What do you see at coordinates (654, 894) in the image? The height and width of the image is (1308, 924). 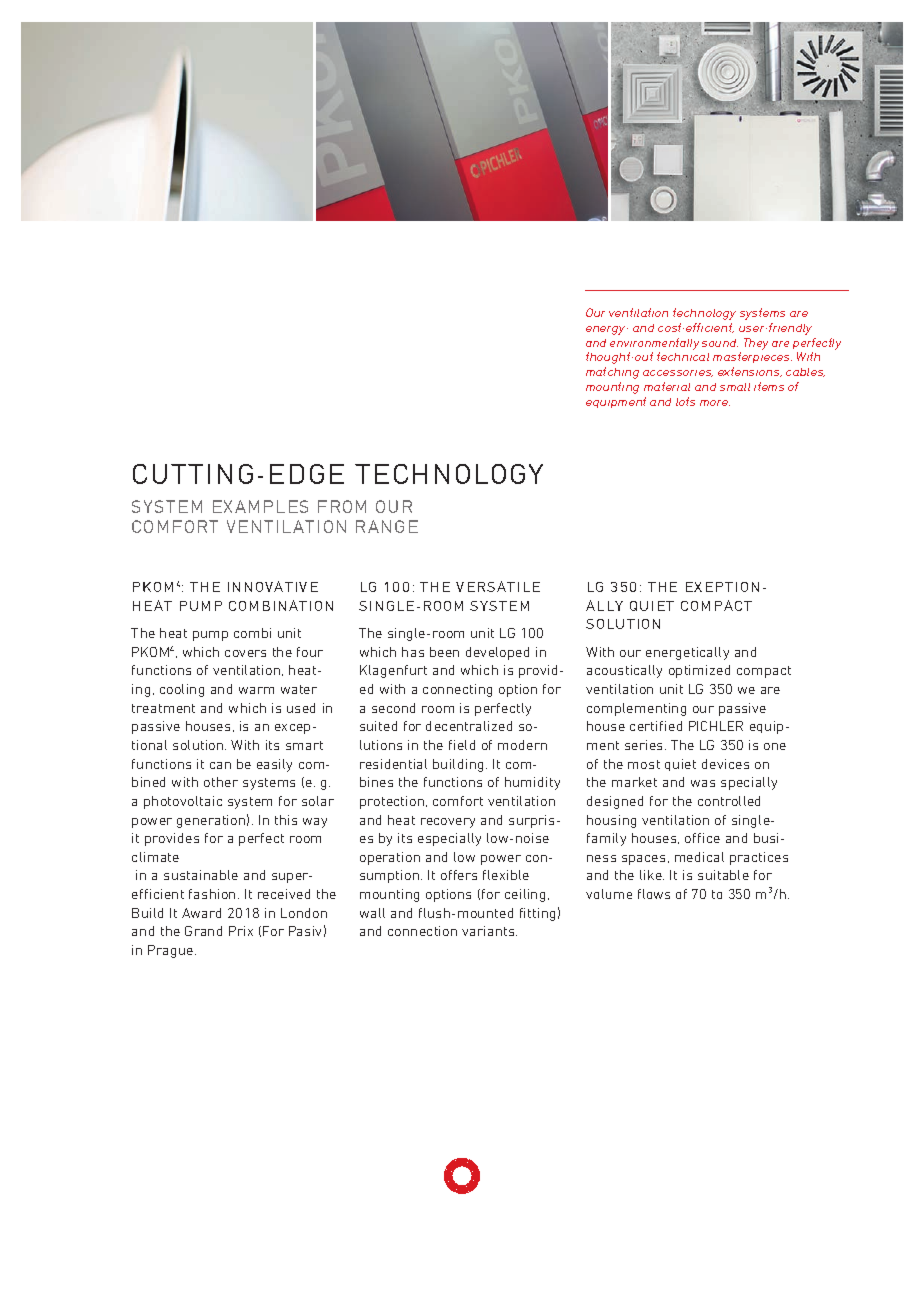 I see `flows` at bounding box center [654, 894].
